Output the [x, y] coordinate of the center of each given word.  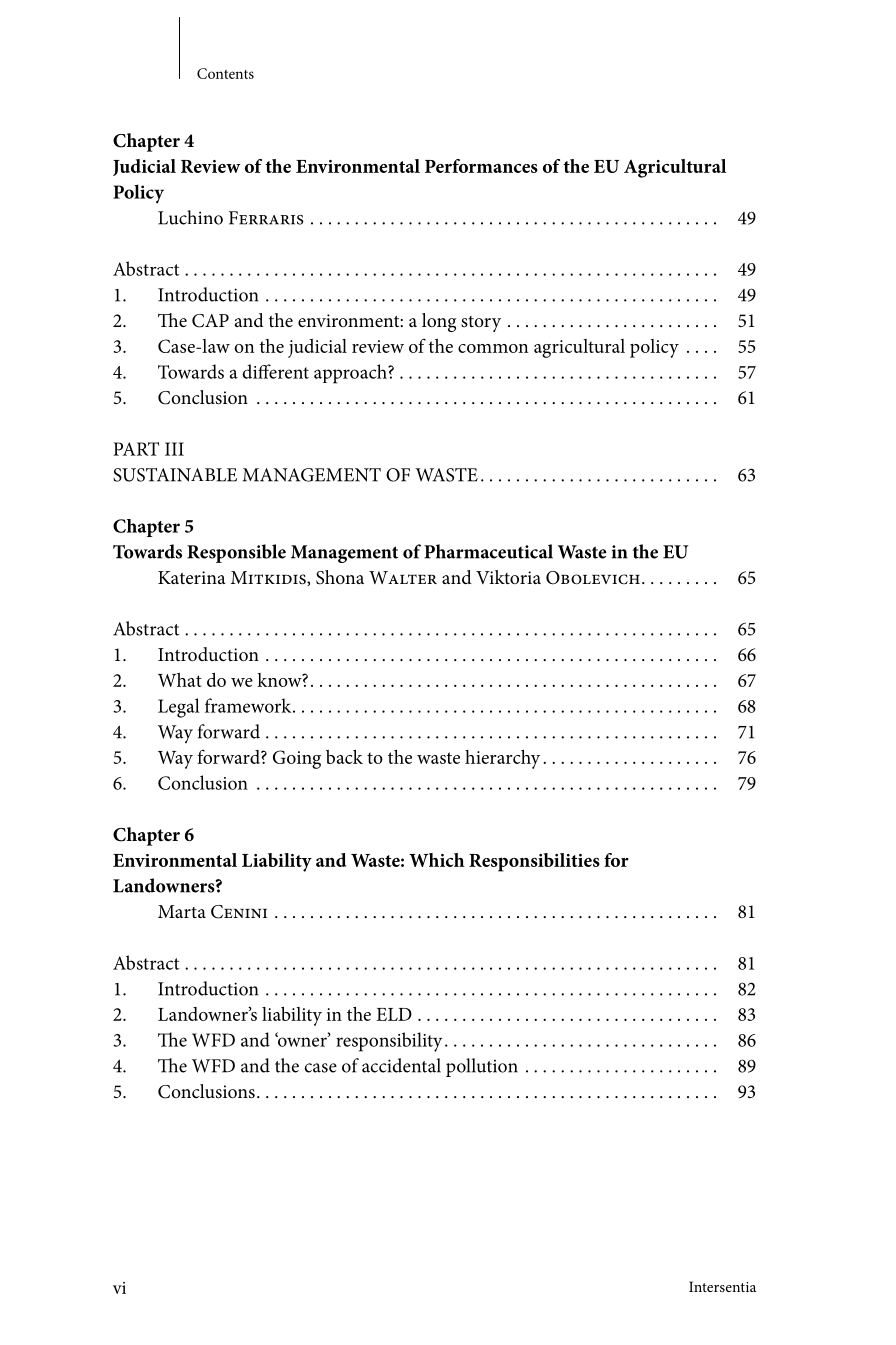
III [174, 449]
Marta [182, 911]
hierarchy [502, 759]
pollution [482, 1067]
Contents [225, 73]
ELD [394, 1014]
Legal [179, 708]
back [344, 757]
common [493, 348]
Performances [481, 166]
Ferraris [266, 218]
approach [351, 374]
